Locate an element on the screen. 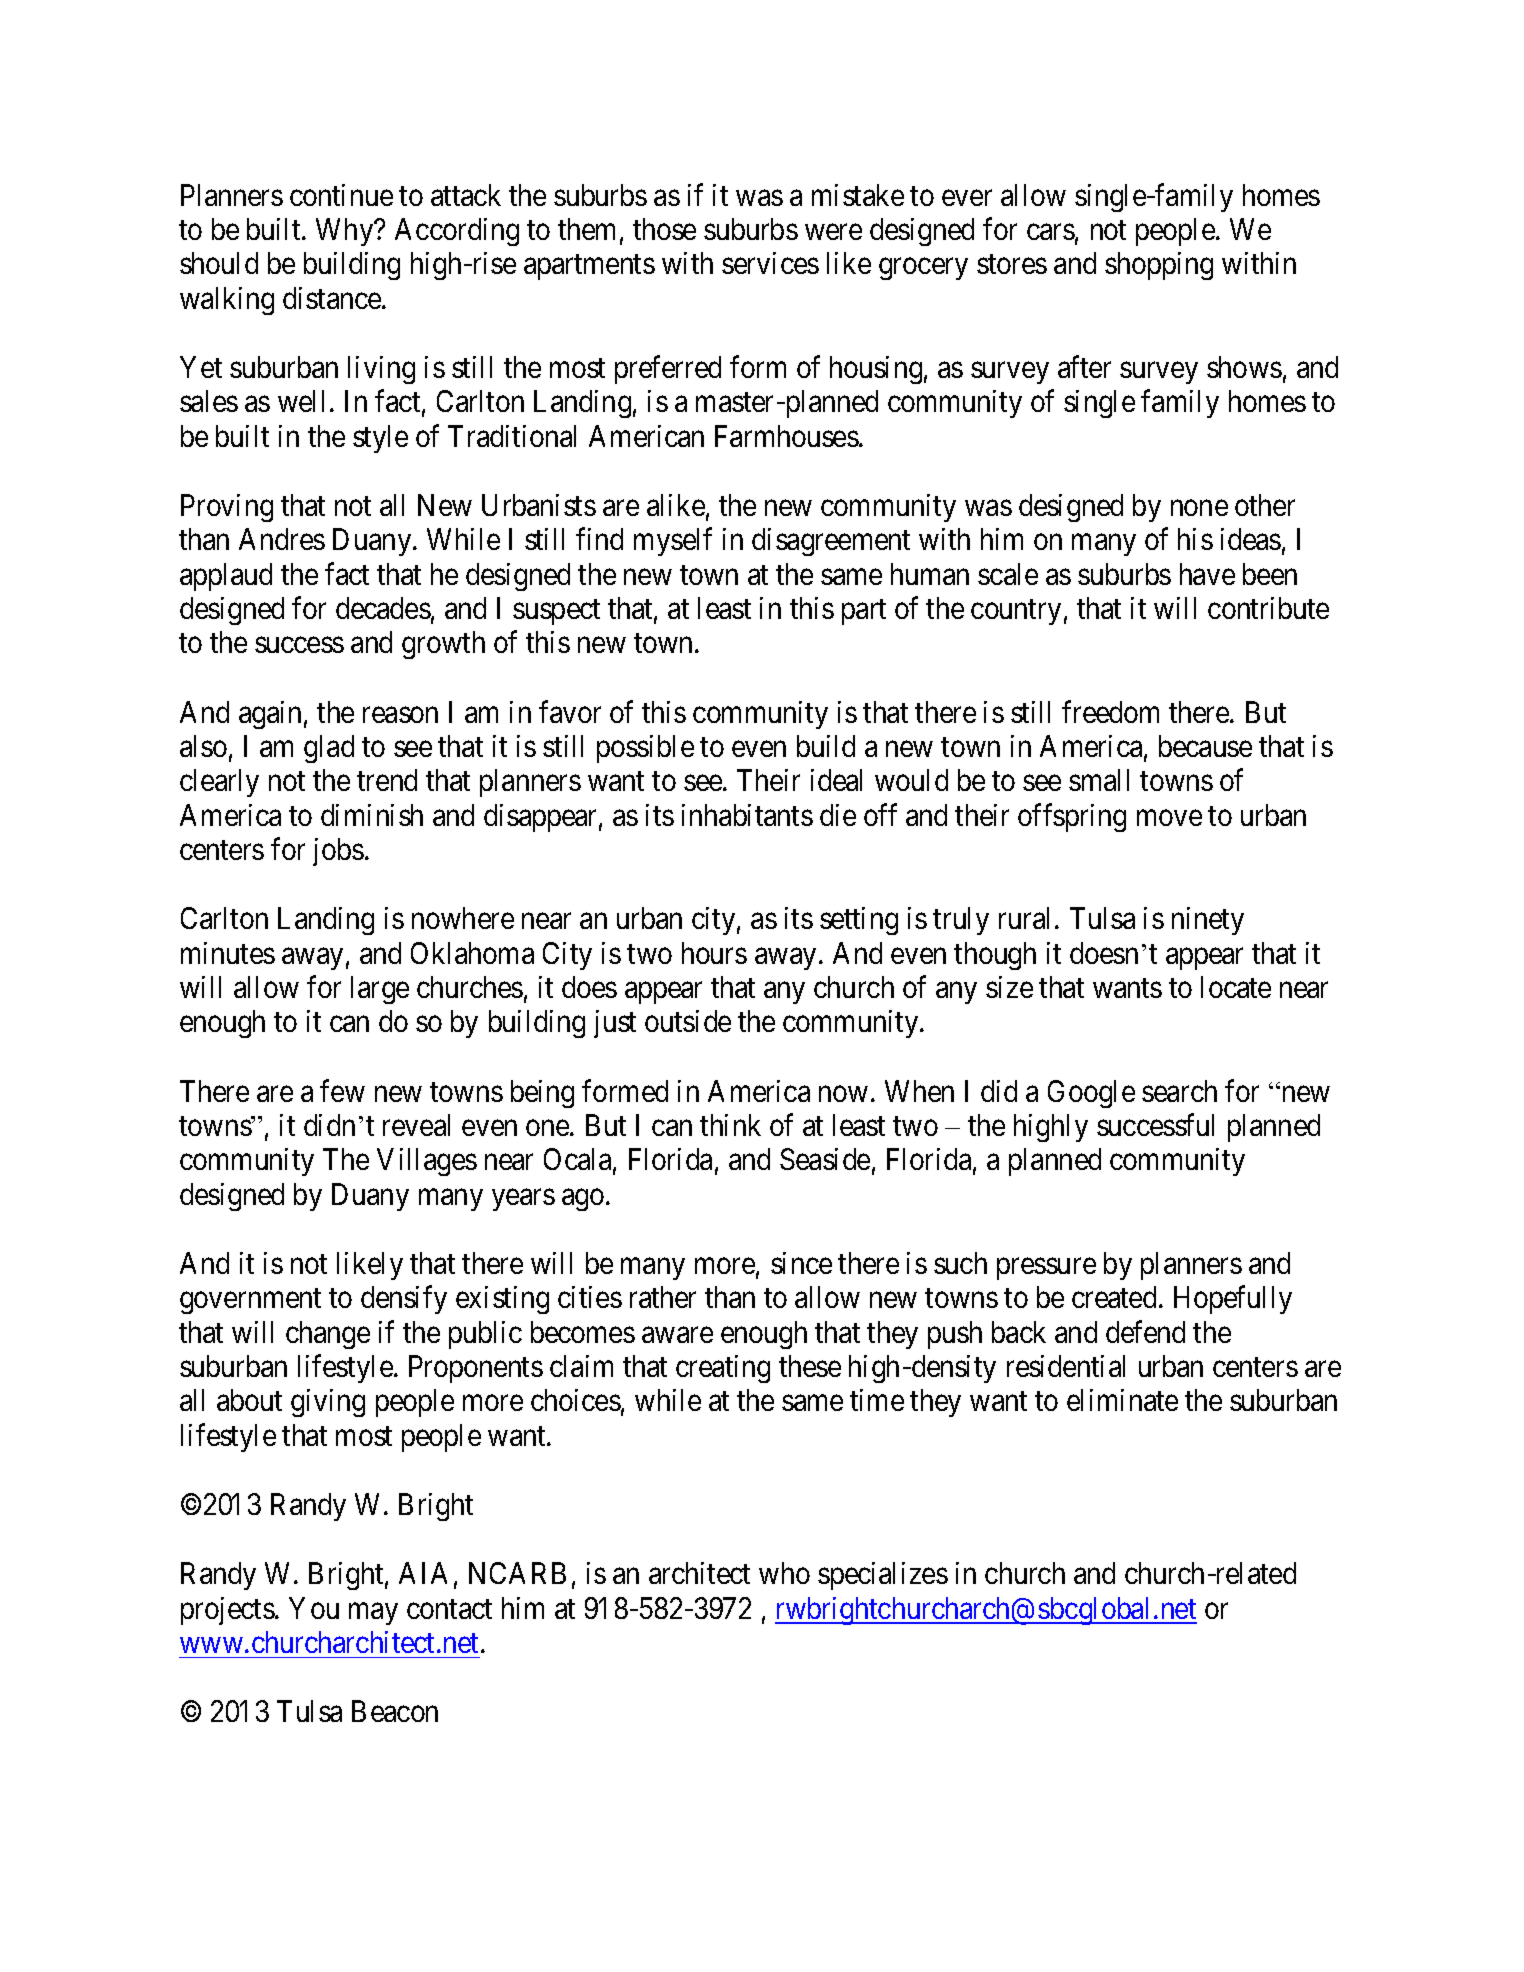  jobs is located at coordinates (338, 852).
